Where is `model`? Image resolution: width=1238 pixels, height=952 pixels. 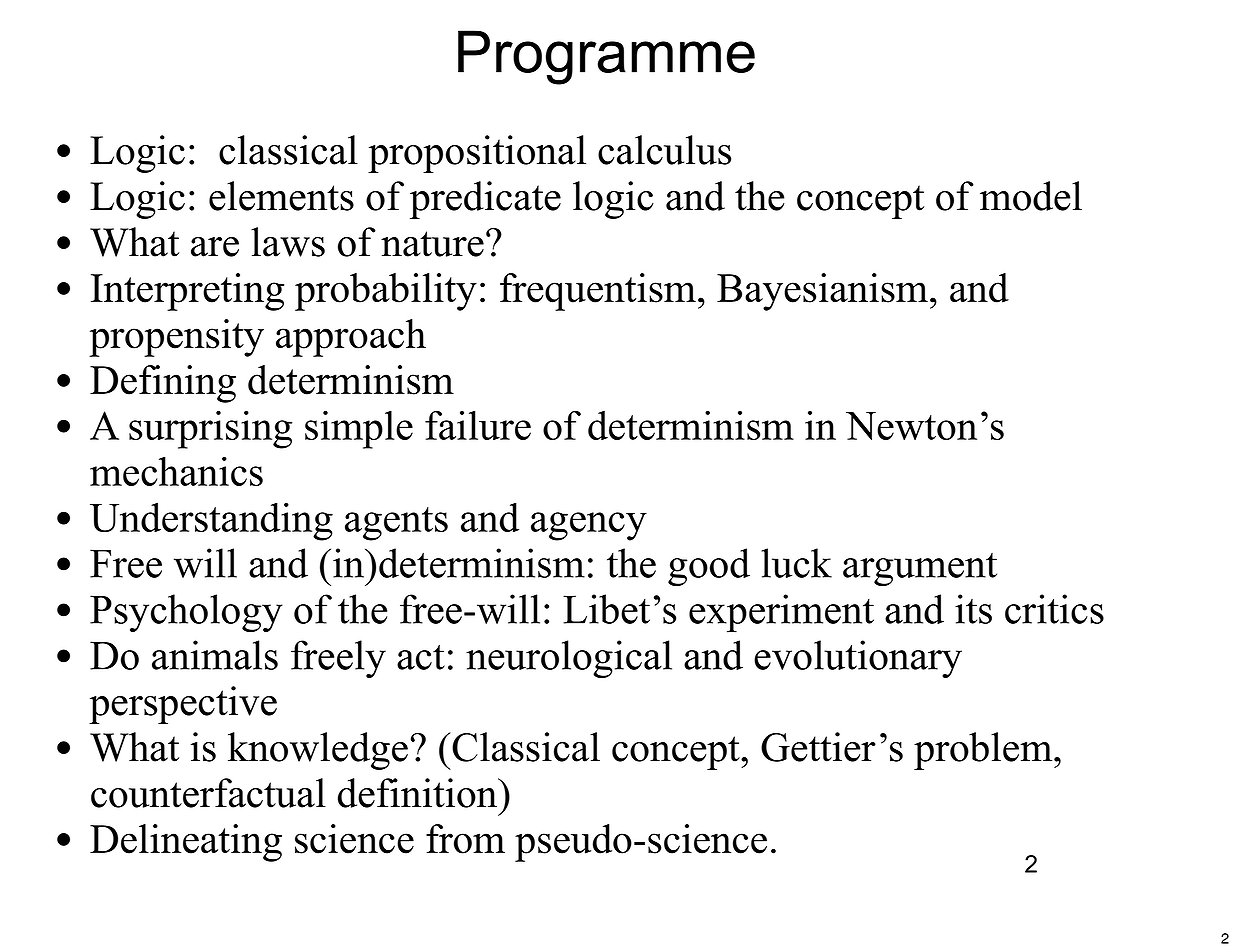
model is located at coordinates (1031, 196).
